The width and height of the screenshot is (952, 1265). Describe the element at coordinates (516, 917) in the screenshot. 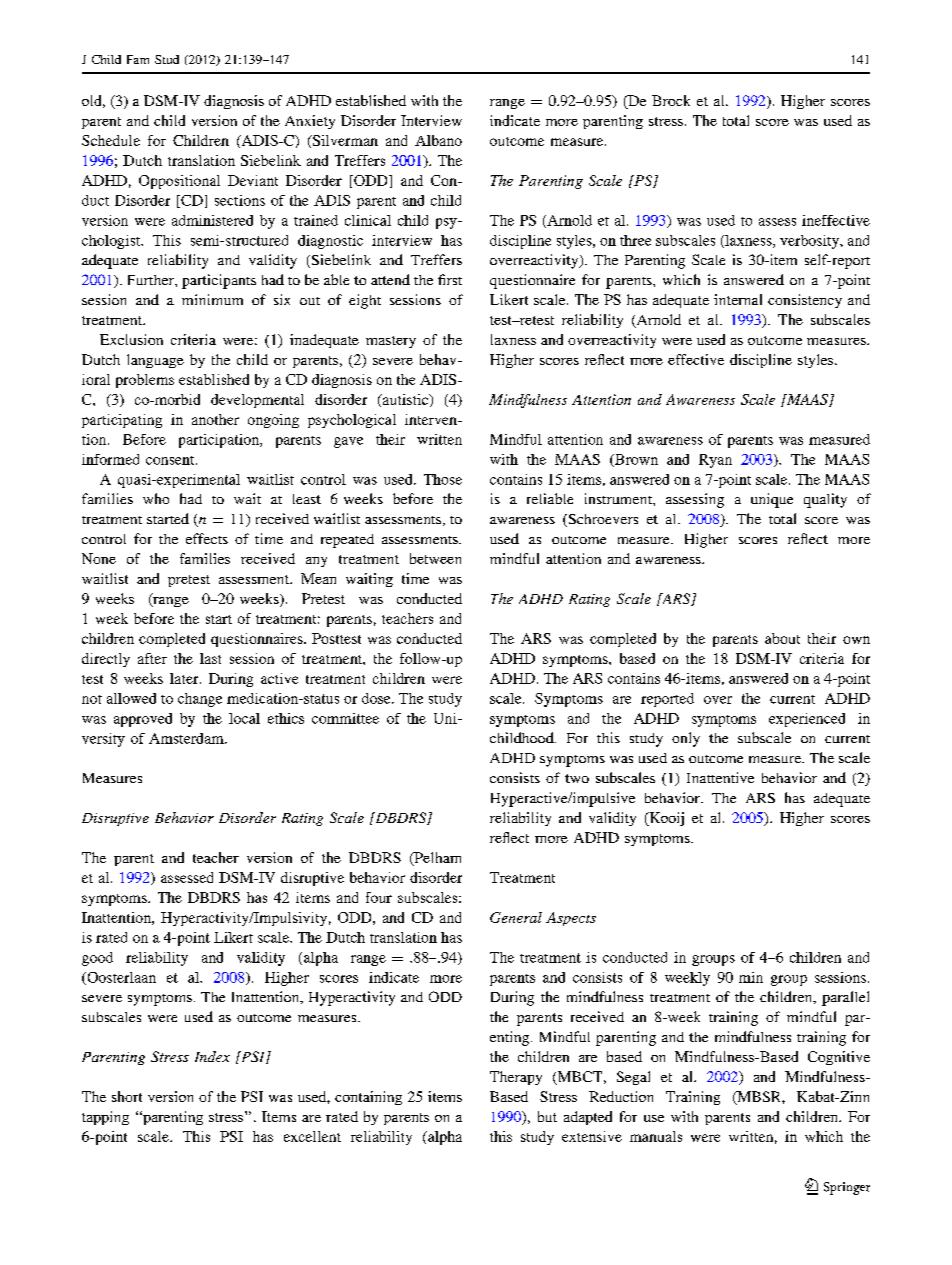

I see `General` at that location.
